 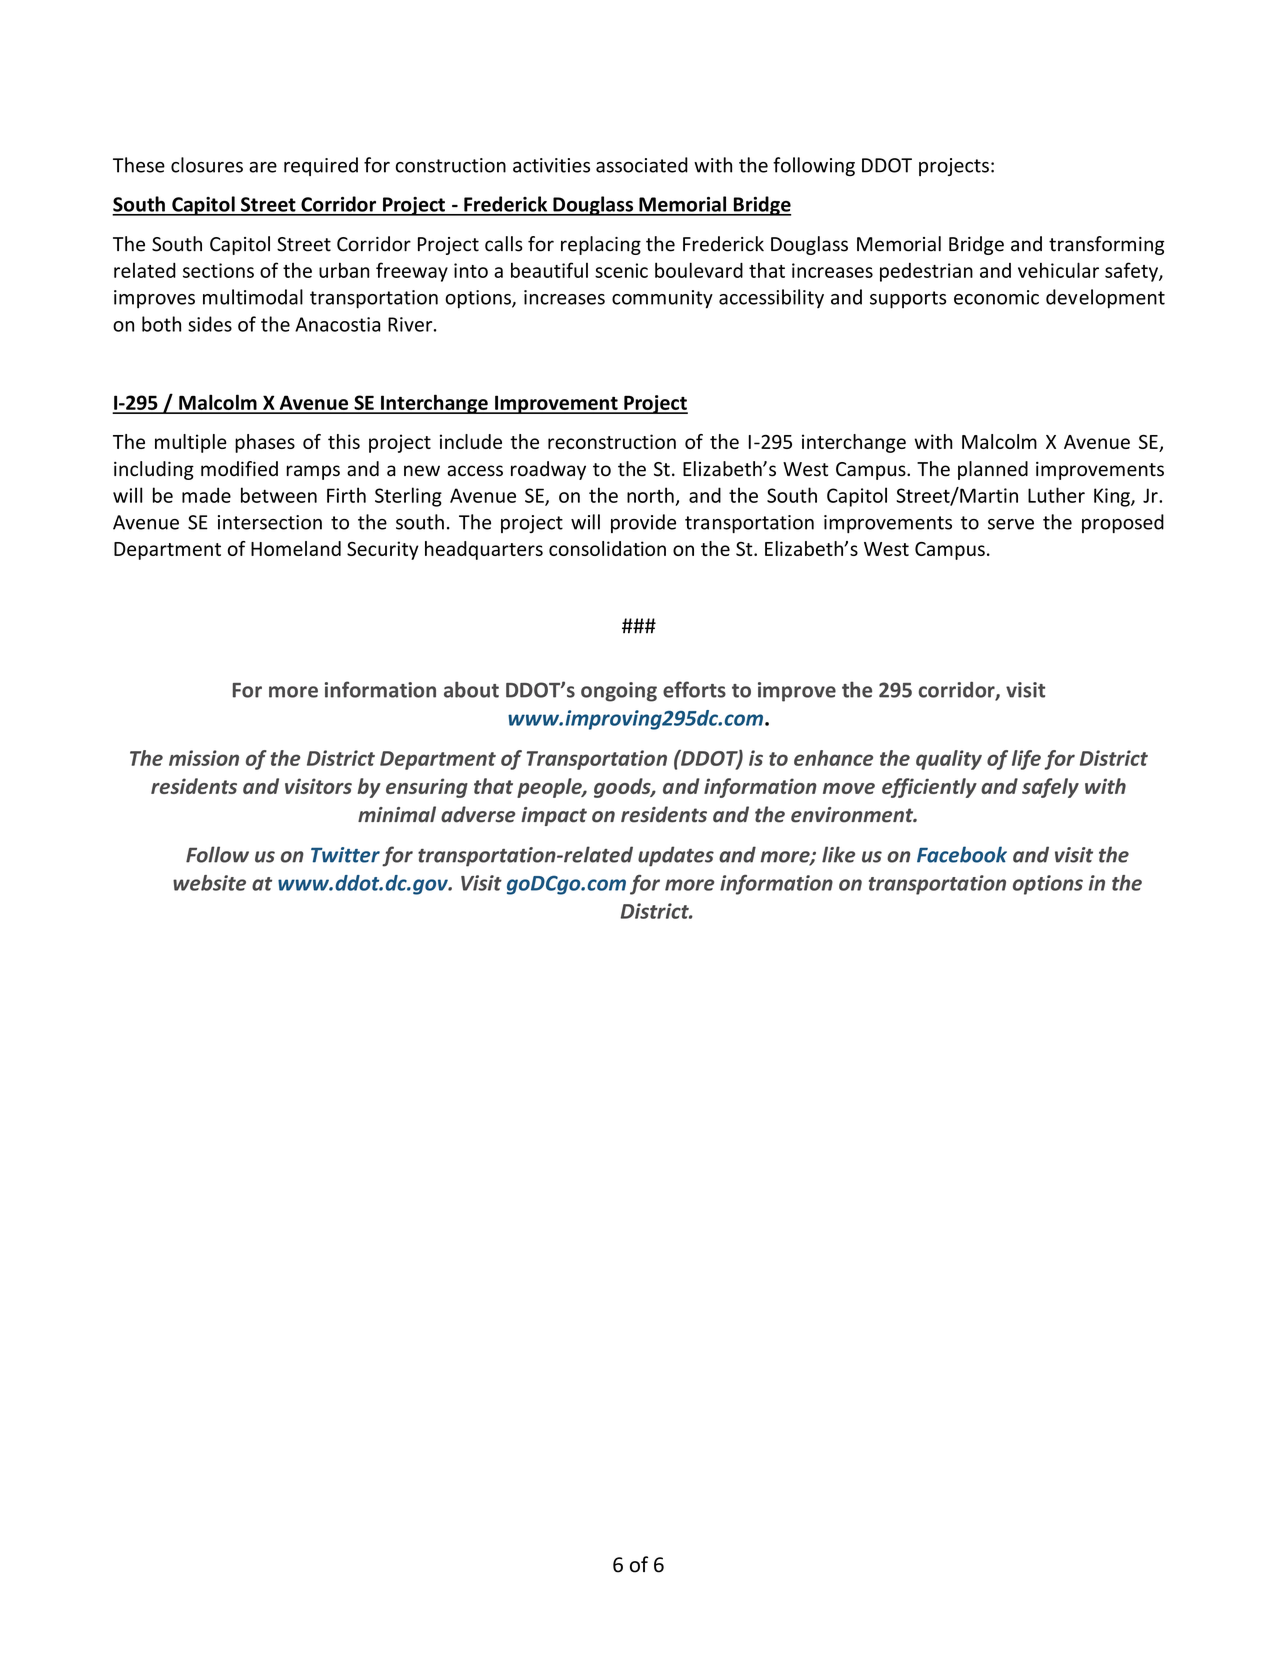 I want to click on serve, so click(x=1011, y=524).
